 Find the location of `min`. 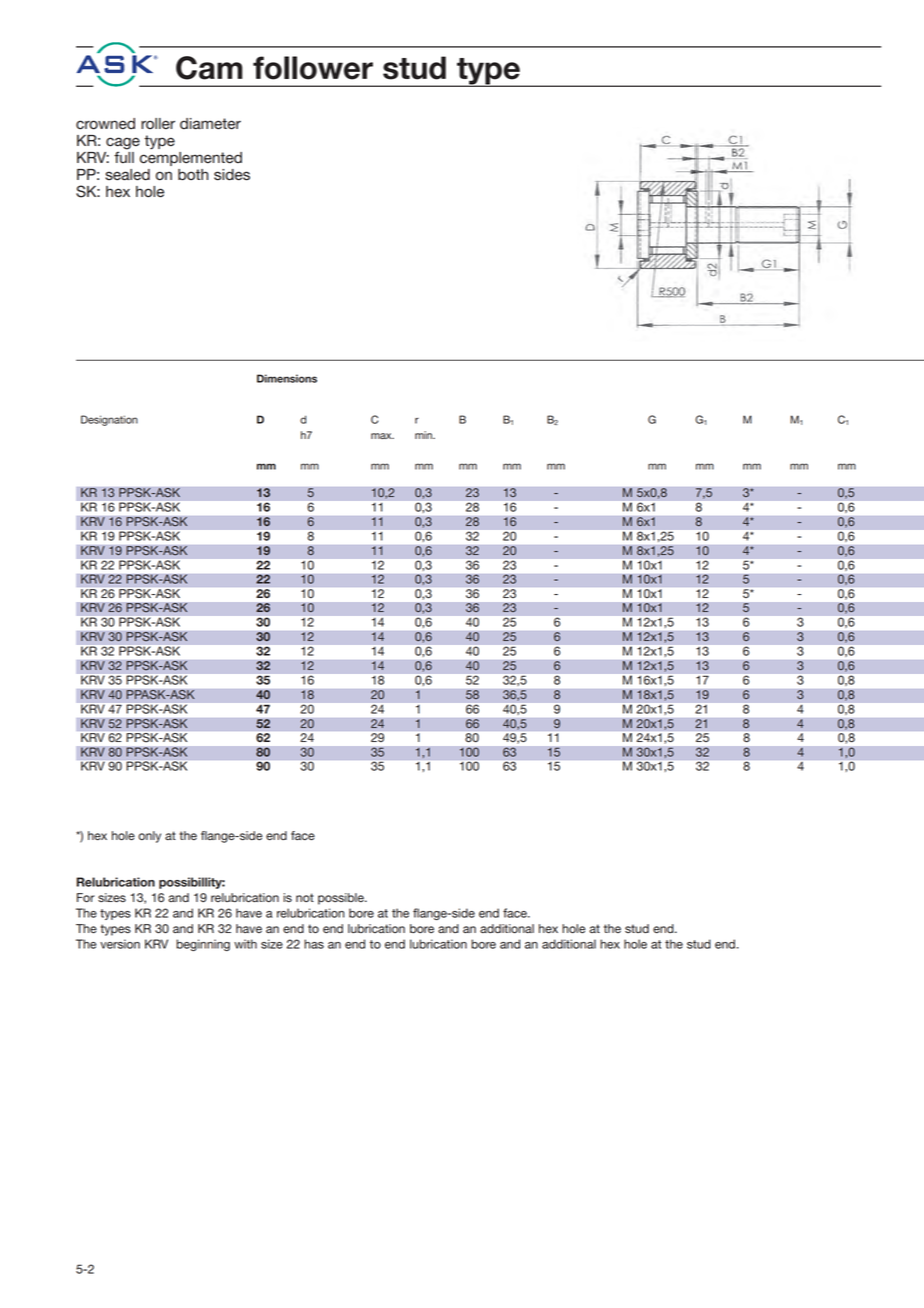

min is located at coordinates (424, 435).
